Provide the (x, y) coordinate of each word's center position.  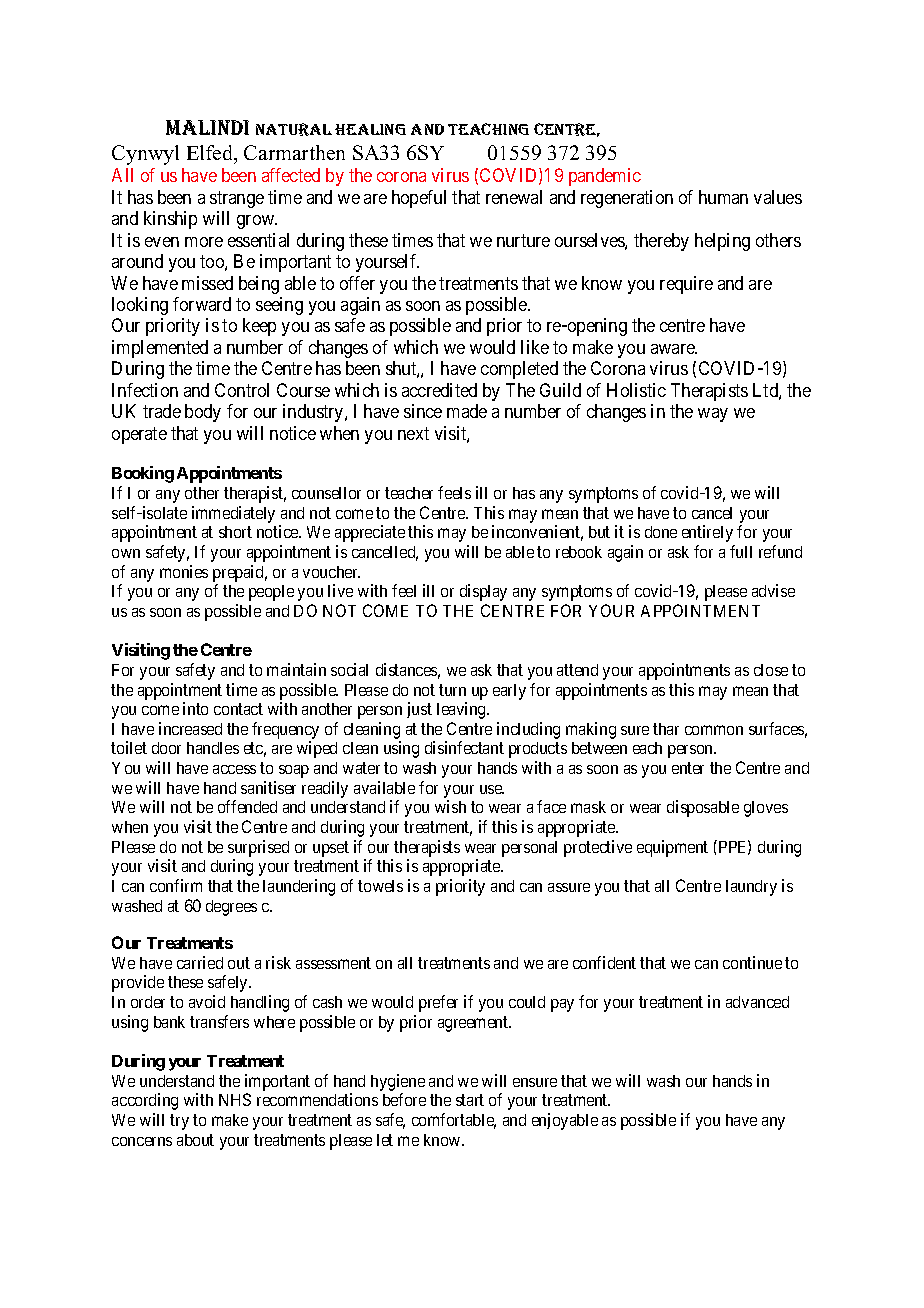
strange (237, 199)
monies (184, 571)
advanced (757, 1002)
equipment (672, 848)
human (723, 197)
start (470, 1100)
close (771, 670)
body (203, 413)
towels (380, 886)
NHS (235, 1099)
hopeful (419, 199)
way (713, 415)
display (483, 592)
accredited (439, 390)
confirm (176, 885)
